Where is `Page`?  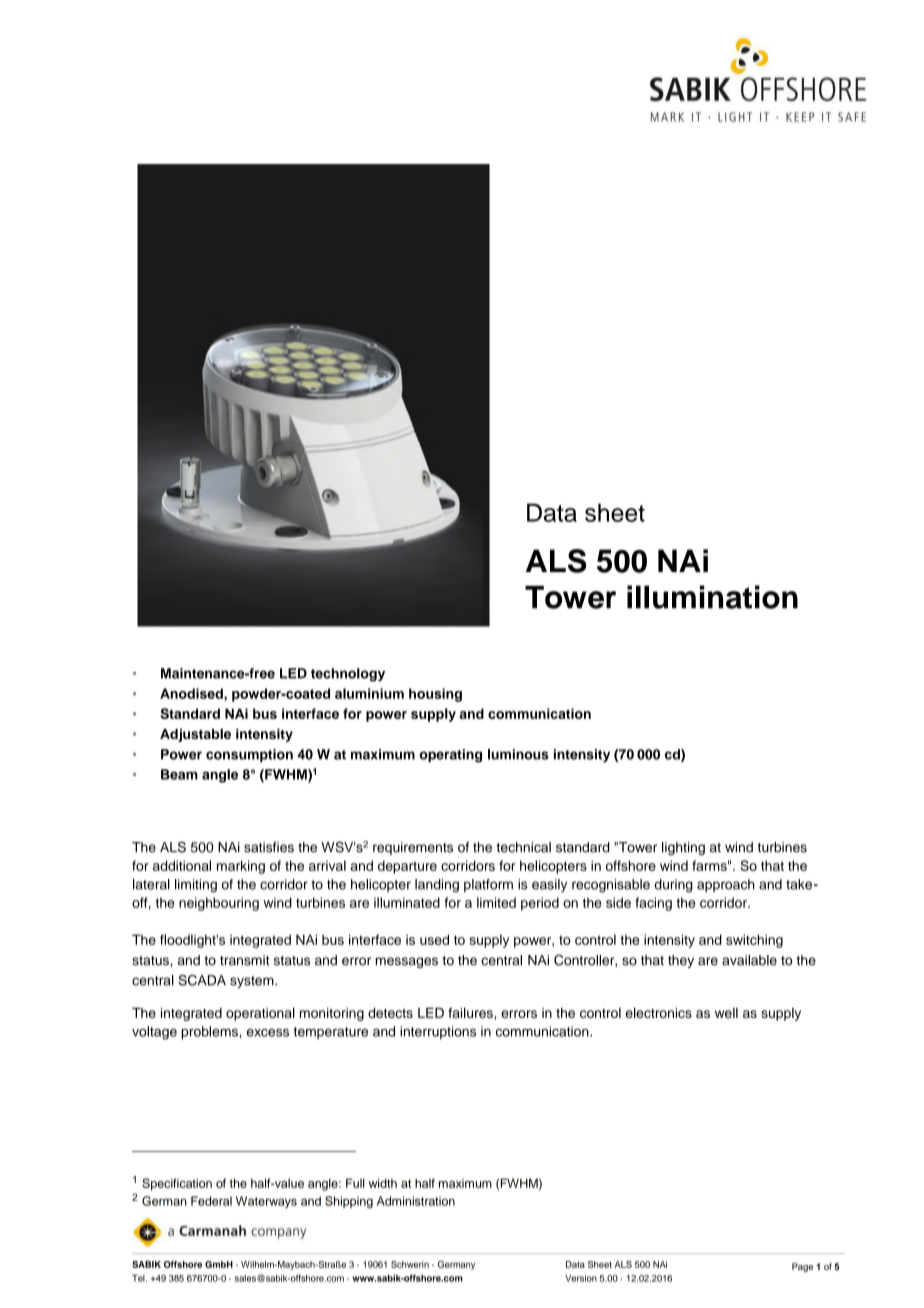
Page is located at coordinates (802, 1267).
